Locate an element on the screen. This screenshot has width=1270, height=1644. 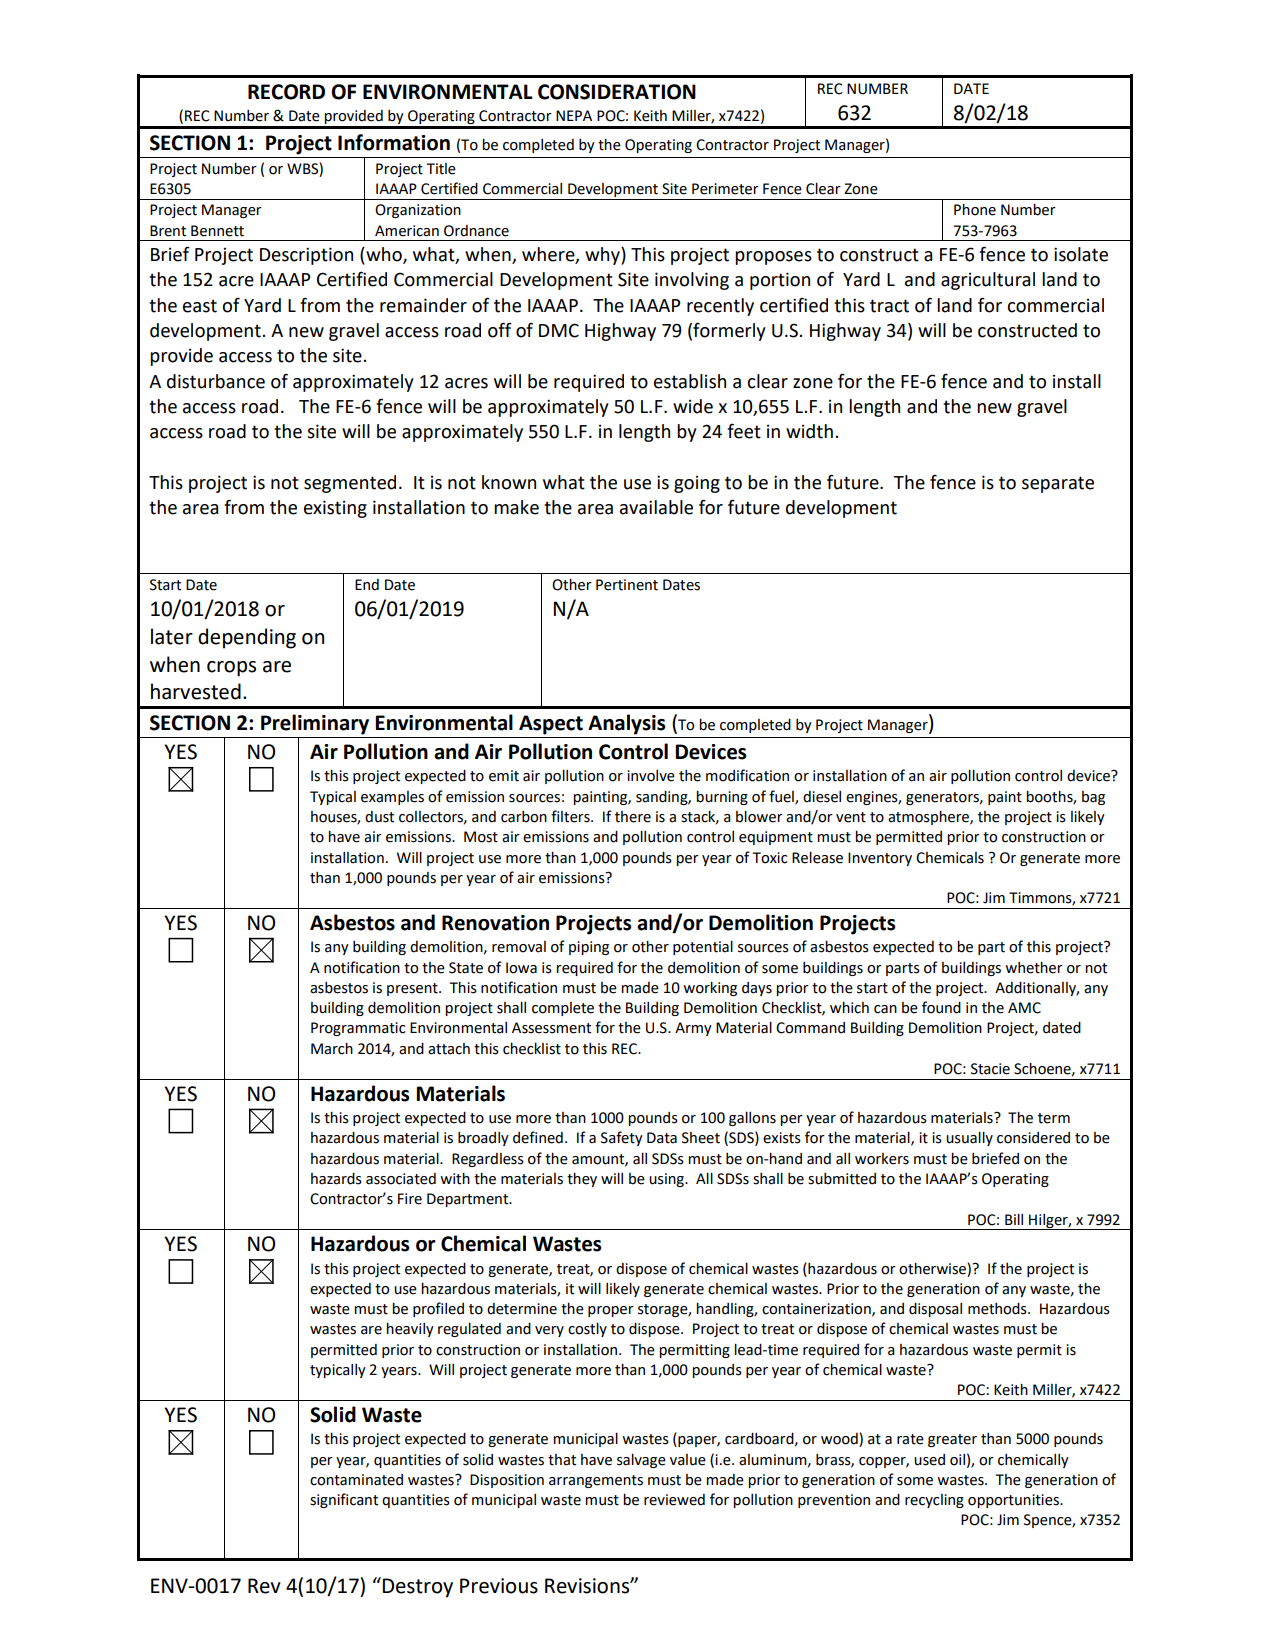
bag is located at coordinates (1093, 798).
